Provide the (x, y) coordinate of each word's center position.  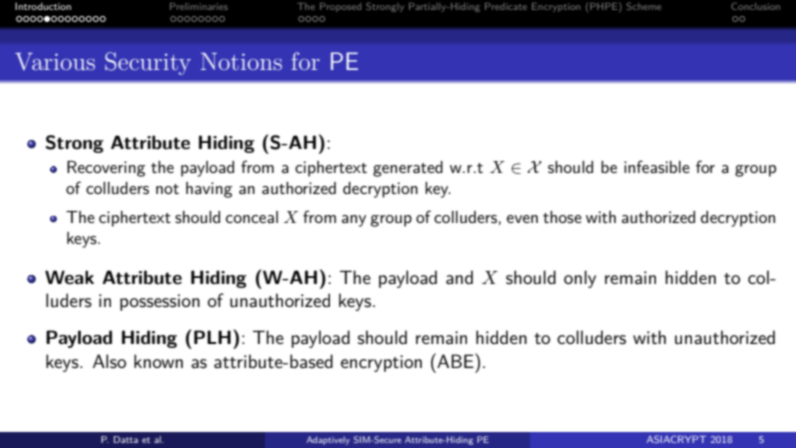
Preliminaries (199, 6)
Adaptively (328, 440)
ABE (455, 360)
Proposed (340, 7)
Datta (126, 439)
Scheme (644, 6)
